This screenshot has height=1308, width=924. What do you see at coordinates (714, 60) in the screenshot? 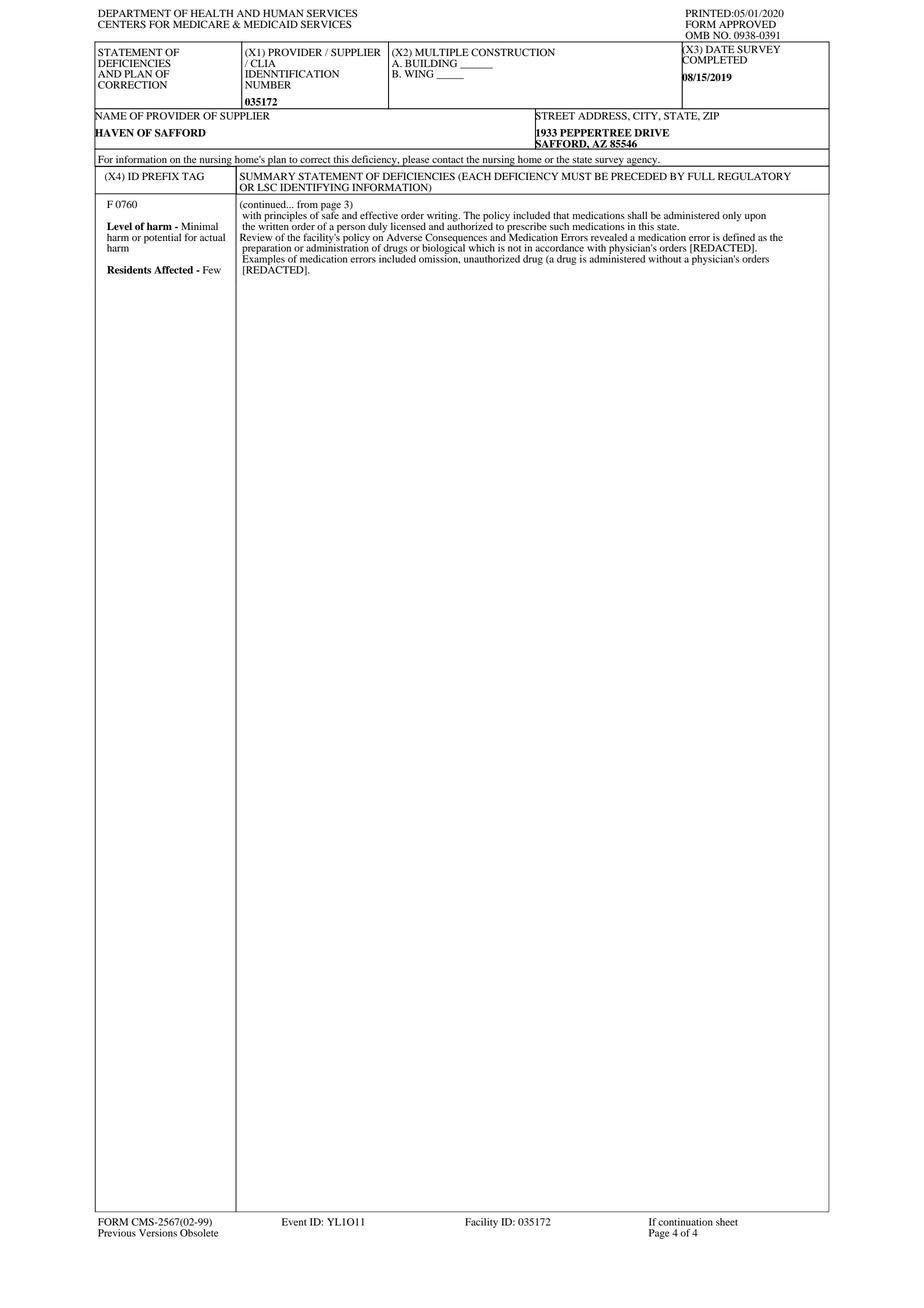
I see `COMPLETED` at bounding box center [714, 60].
